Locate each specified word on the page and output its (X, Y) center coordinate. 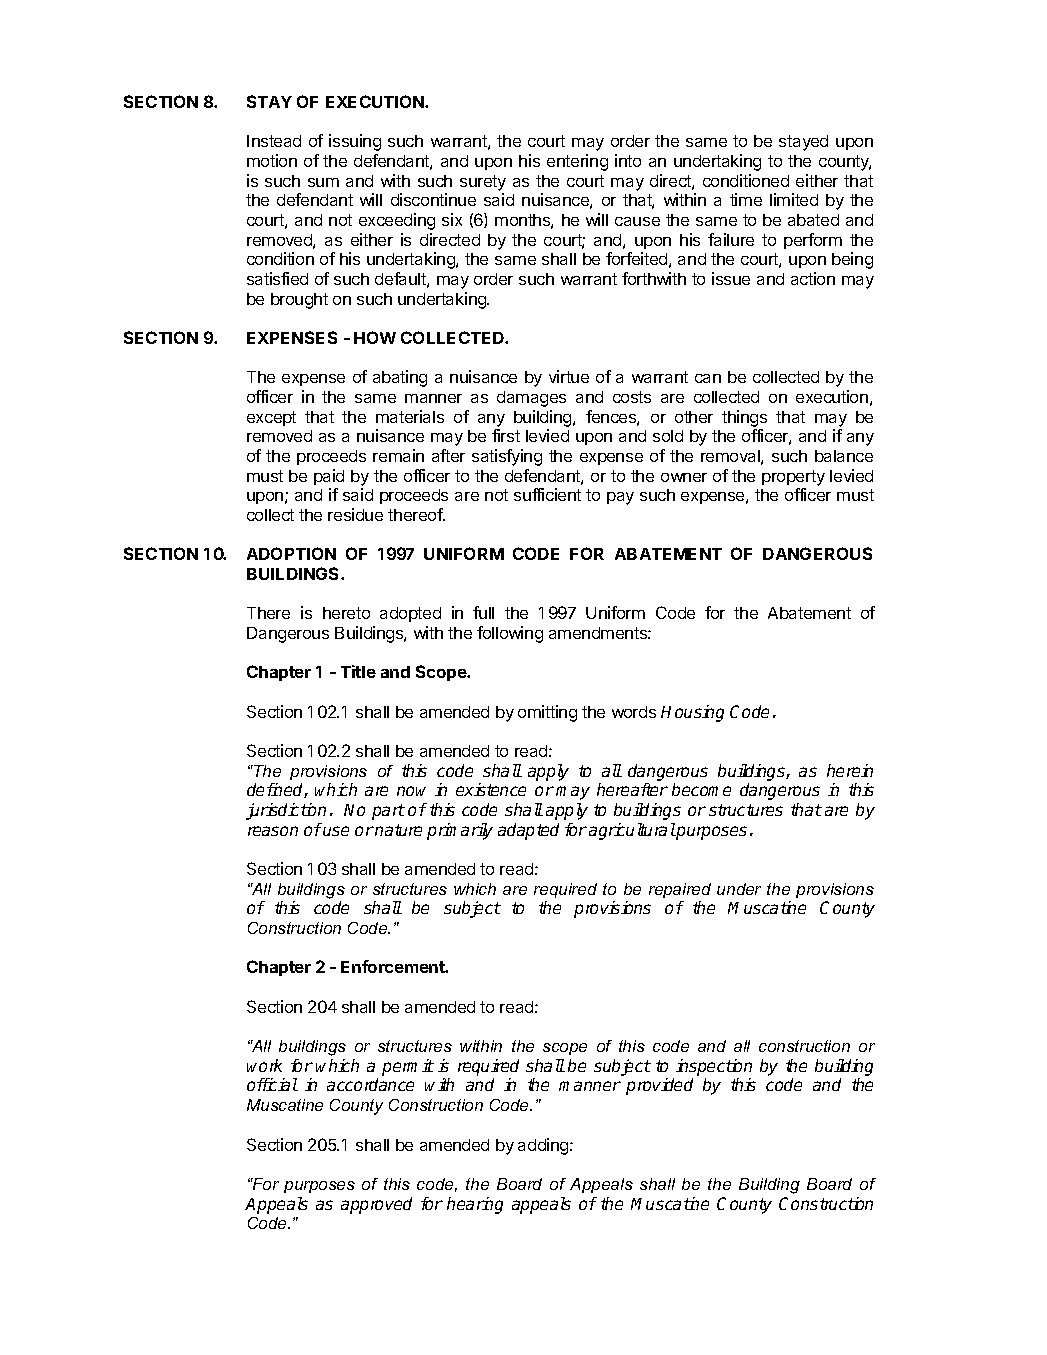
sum (323, 182)
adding (544, 1146)
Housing (692, 713)
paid (329, 477)
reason (273, 831)
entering (577, 162)
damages (531, 399)
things (744, 418)
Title (358, 671)
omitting (547, 713)
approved (376, 1205)
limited (794, 199)
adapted (528, 831)
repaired (680, 890)
